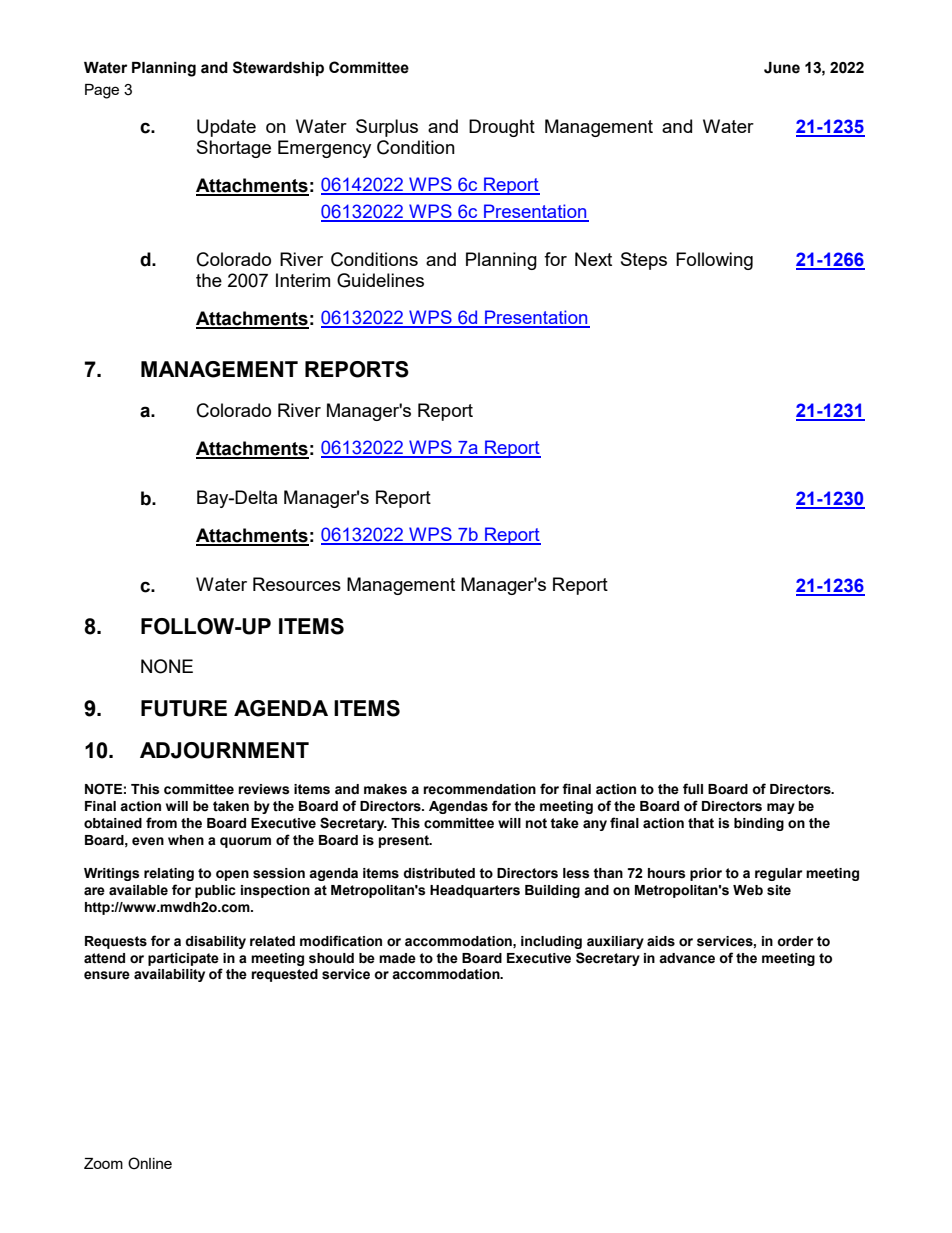 This screenshot has height=1233, width=952. I want to click on Steps, so click(644, 261).
